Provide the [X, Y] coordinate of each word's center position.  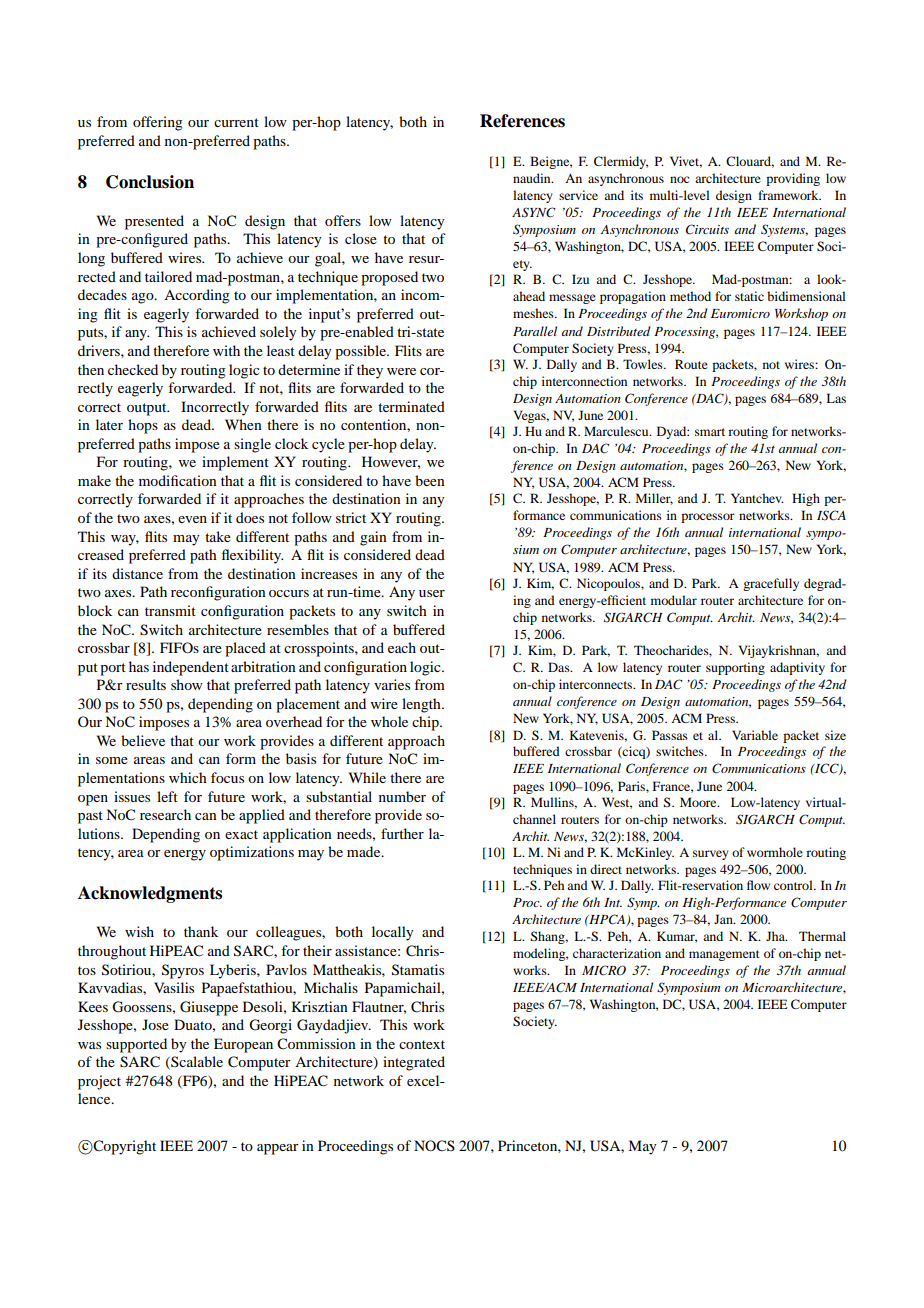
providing [793, 179]
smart [710, 432]
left [167, 796]
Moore [699, 802]
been [430, 480]
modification [178, 480]
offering [158, 123]
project [99, 1082]
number [402, 796]
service [578, 195]
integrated [414, 1063]
